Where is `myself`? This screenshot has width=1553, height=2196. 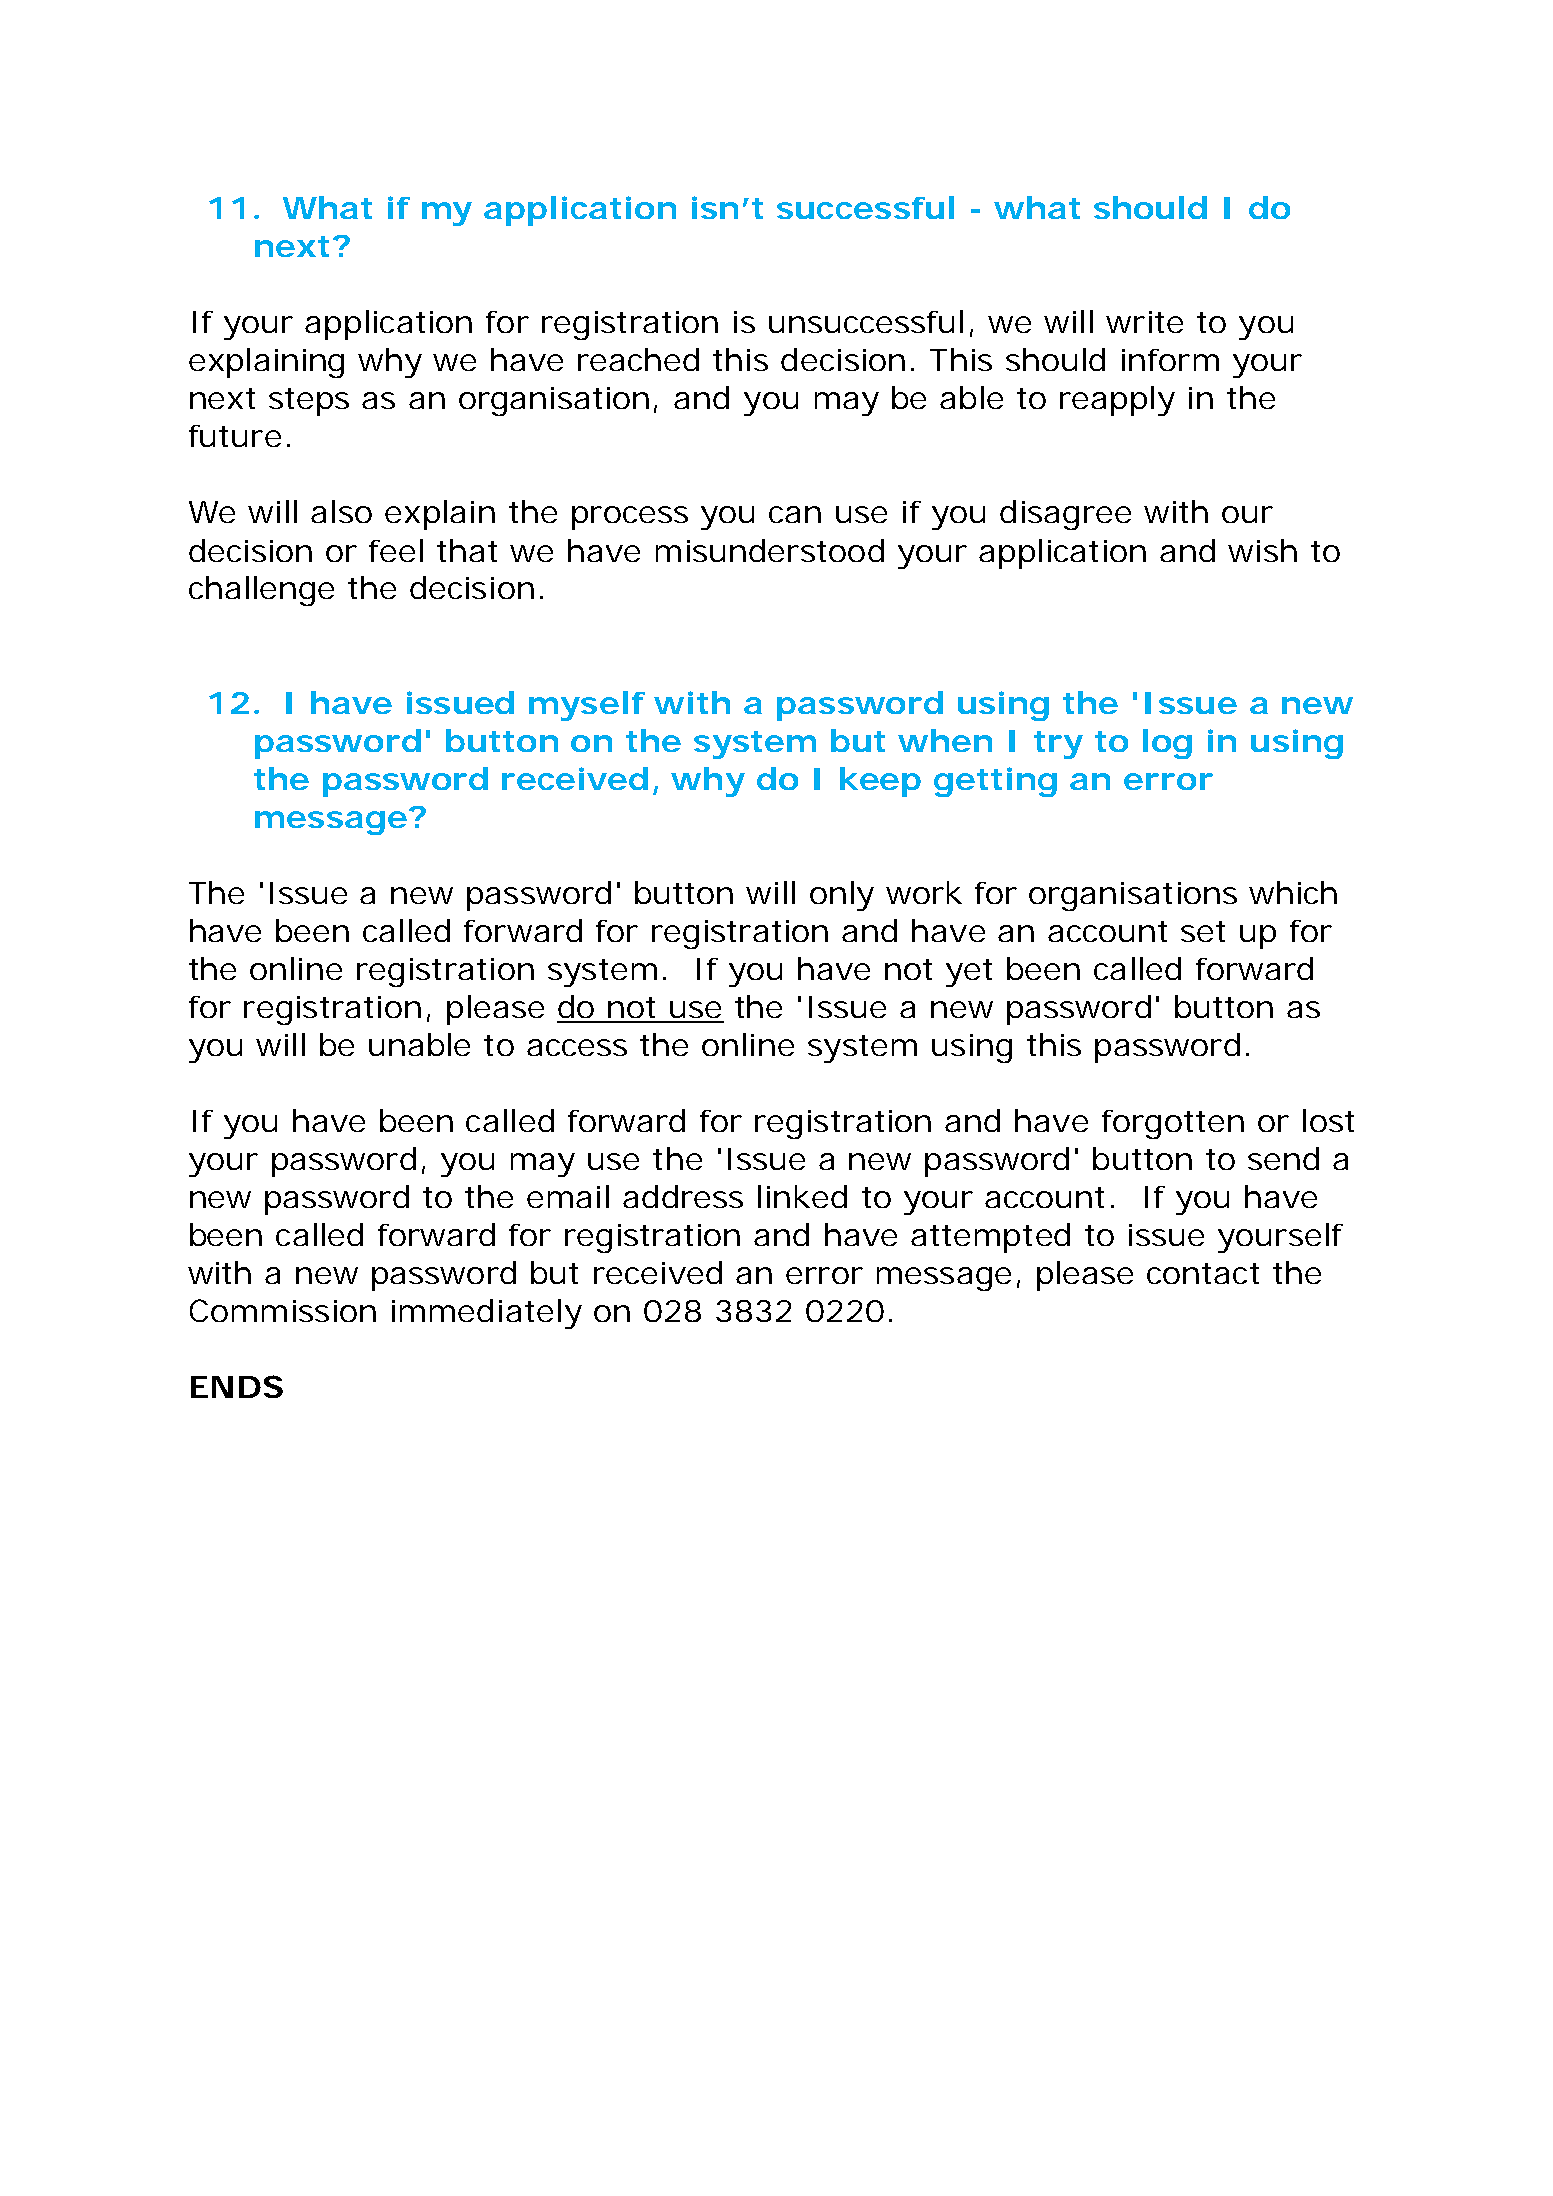 myself is located at coordinates (587, 706).
